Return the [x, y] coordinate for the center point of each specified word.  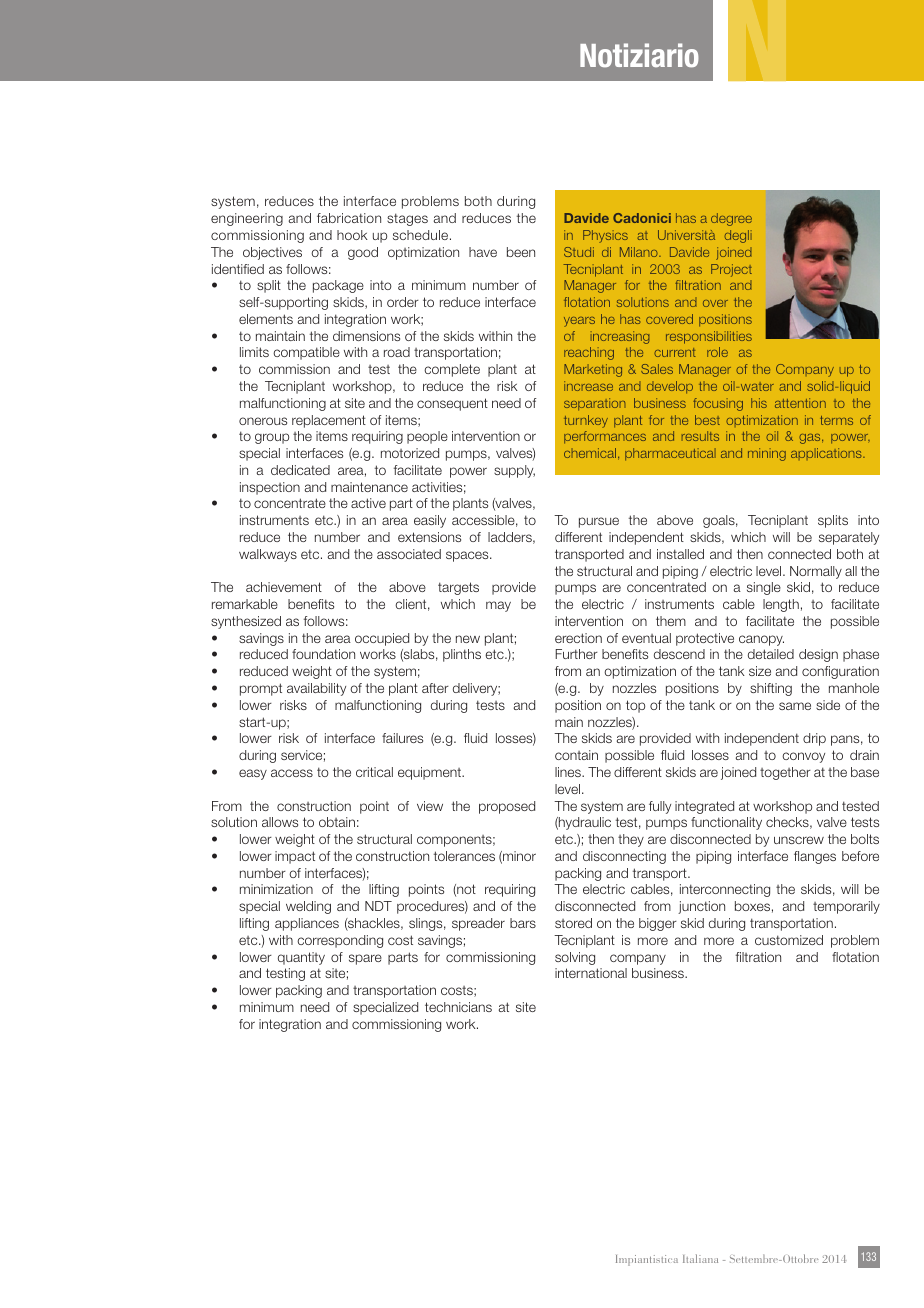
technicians [458, 1007]
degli [738, 236]
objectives [272, 253]
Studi [579, 252]
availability [316, 689]
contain [576, 755]
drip [814, 739]
